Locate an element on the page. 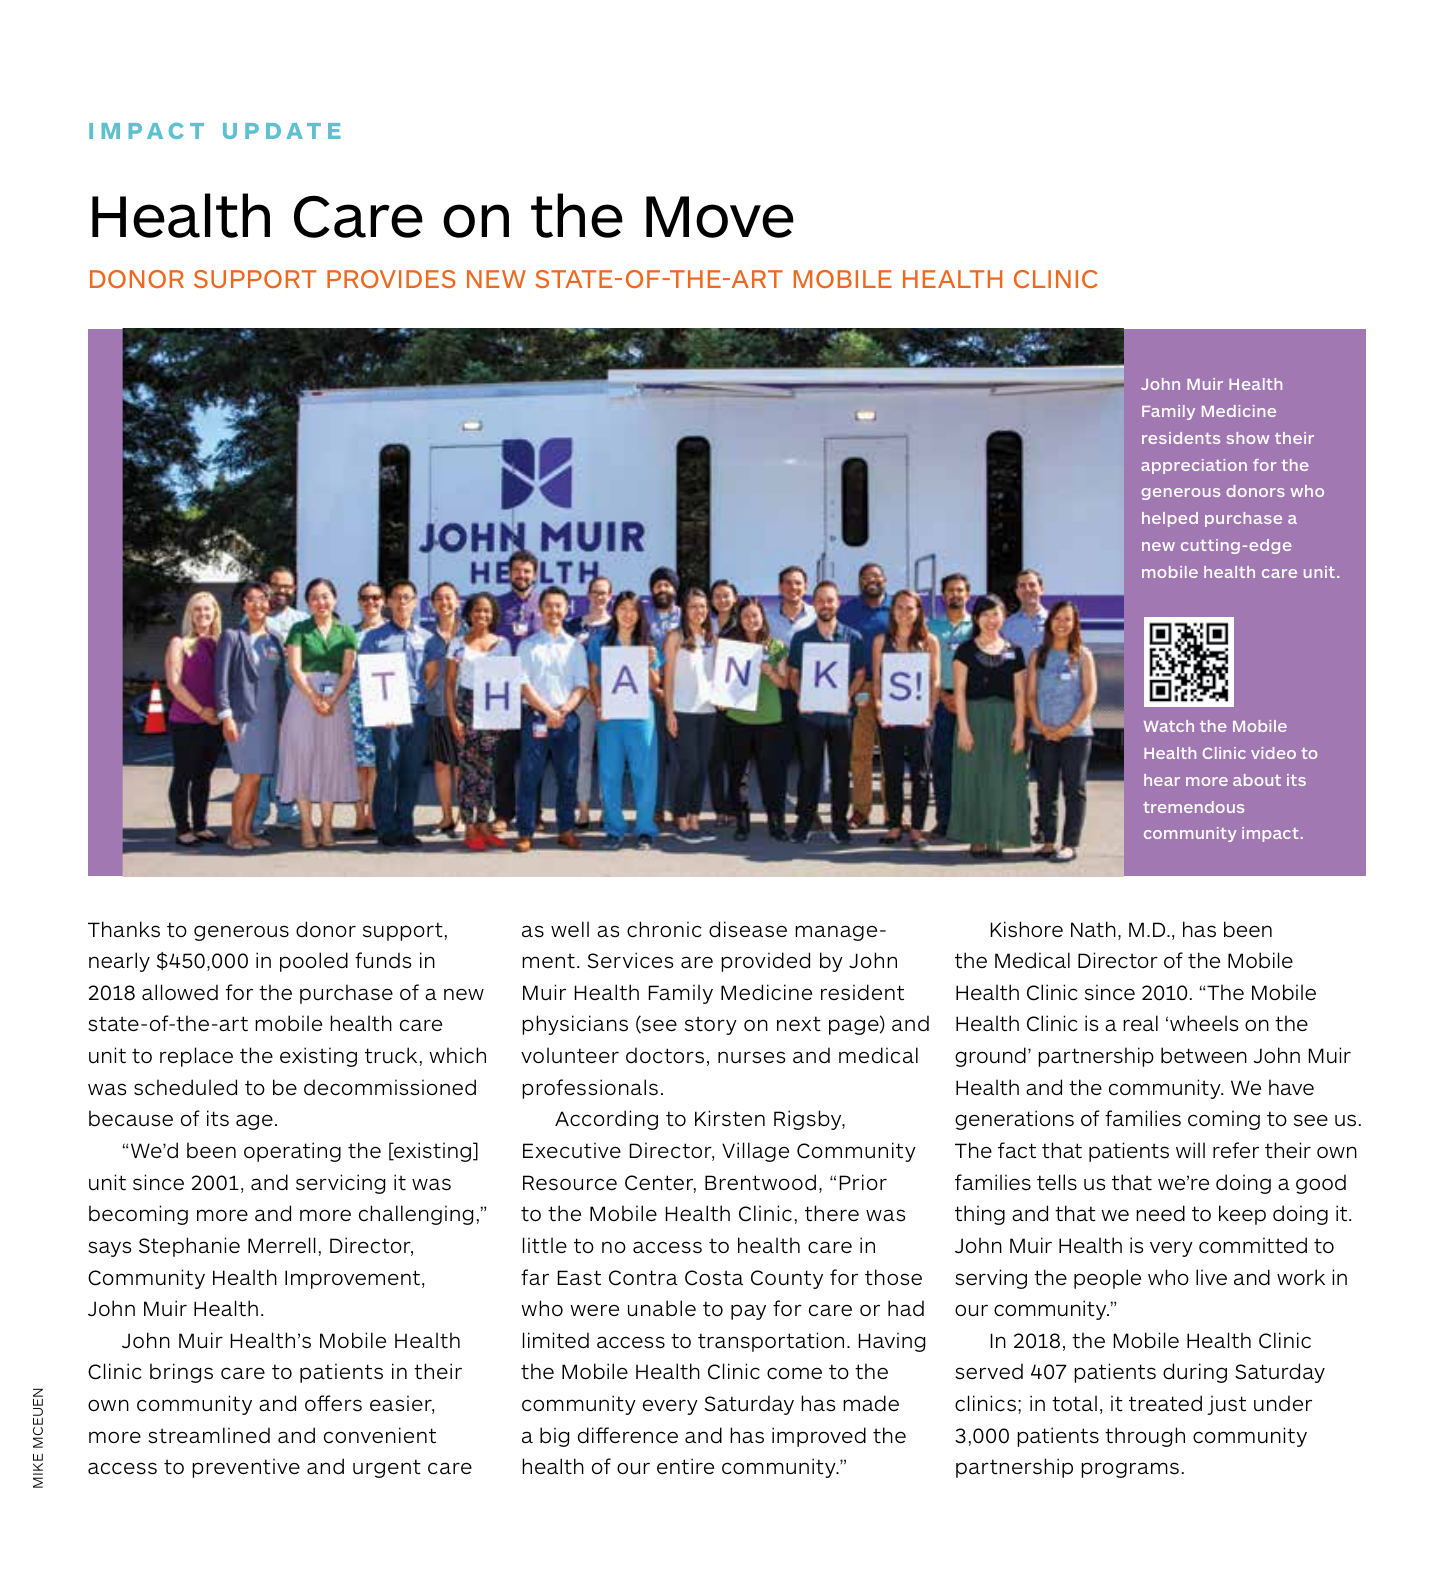 This document has width=1454, height=1577. disease is located at coordinates (748, 929).
